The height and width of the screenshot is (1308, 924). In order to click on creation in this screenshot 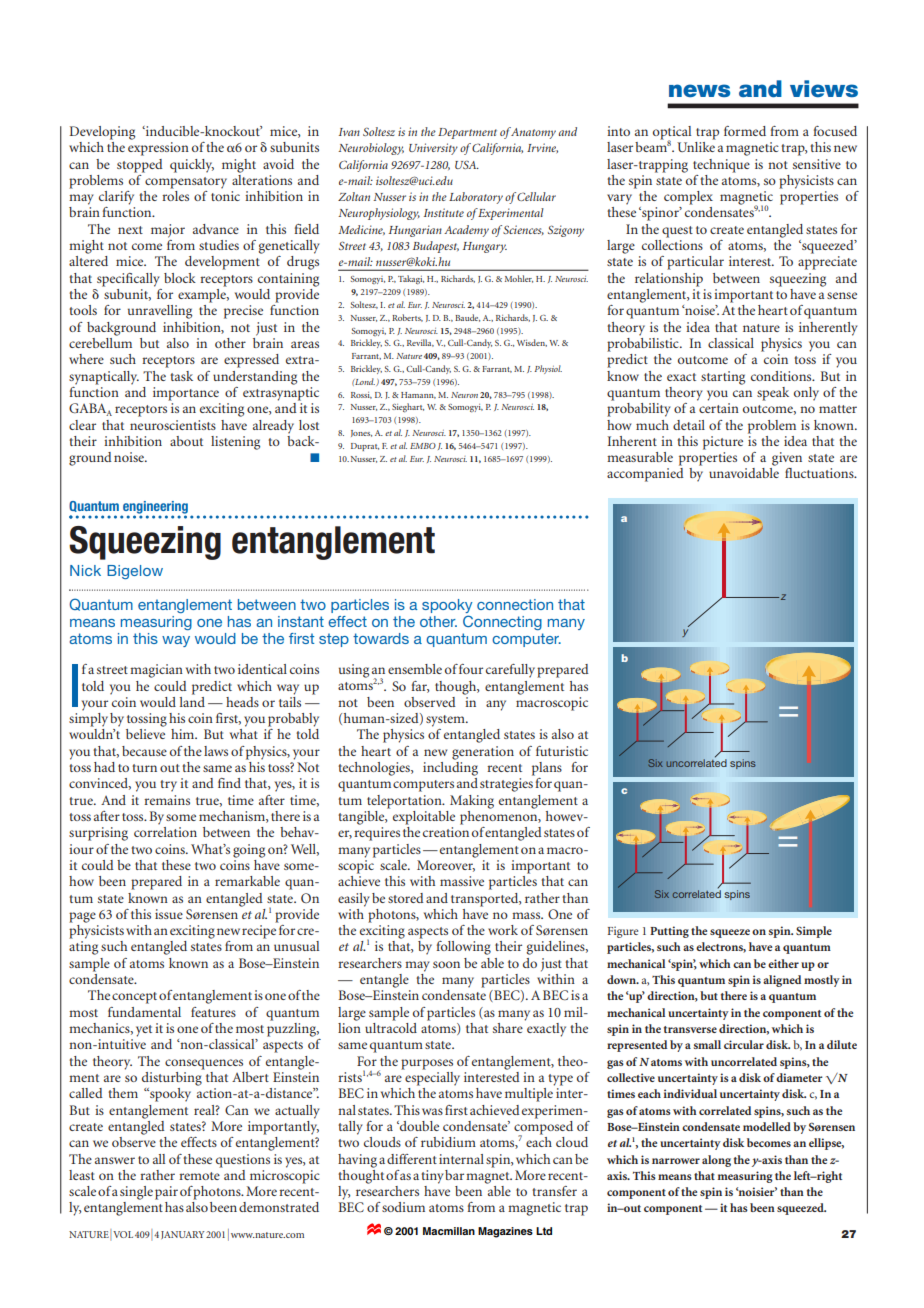, I will do `click(446, 832)`.
